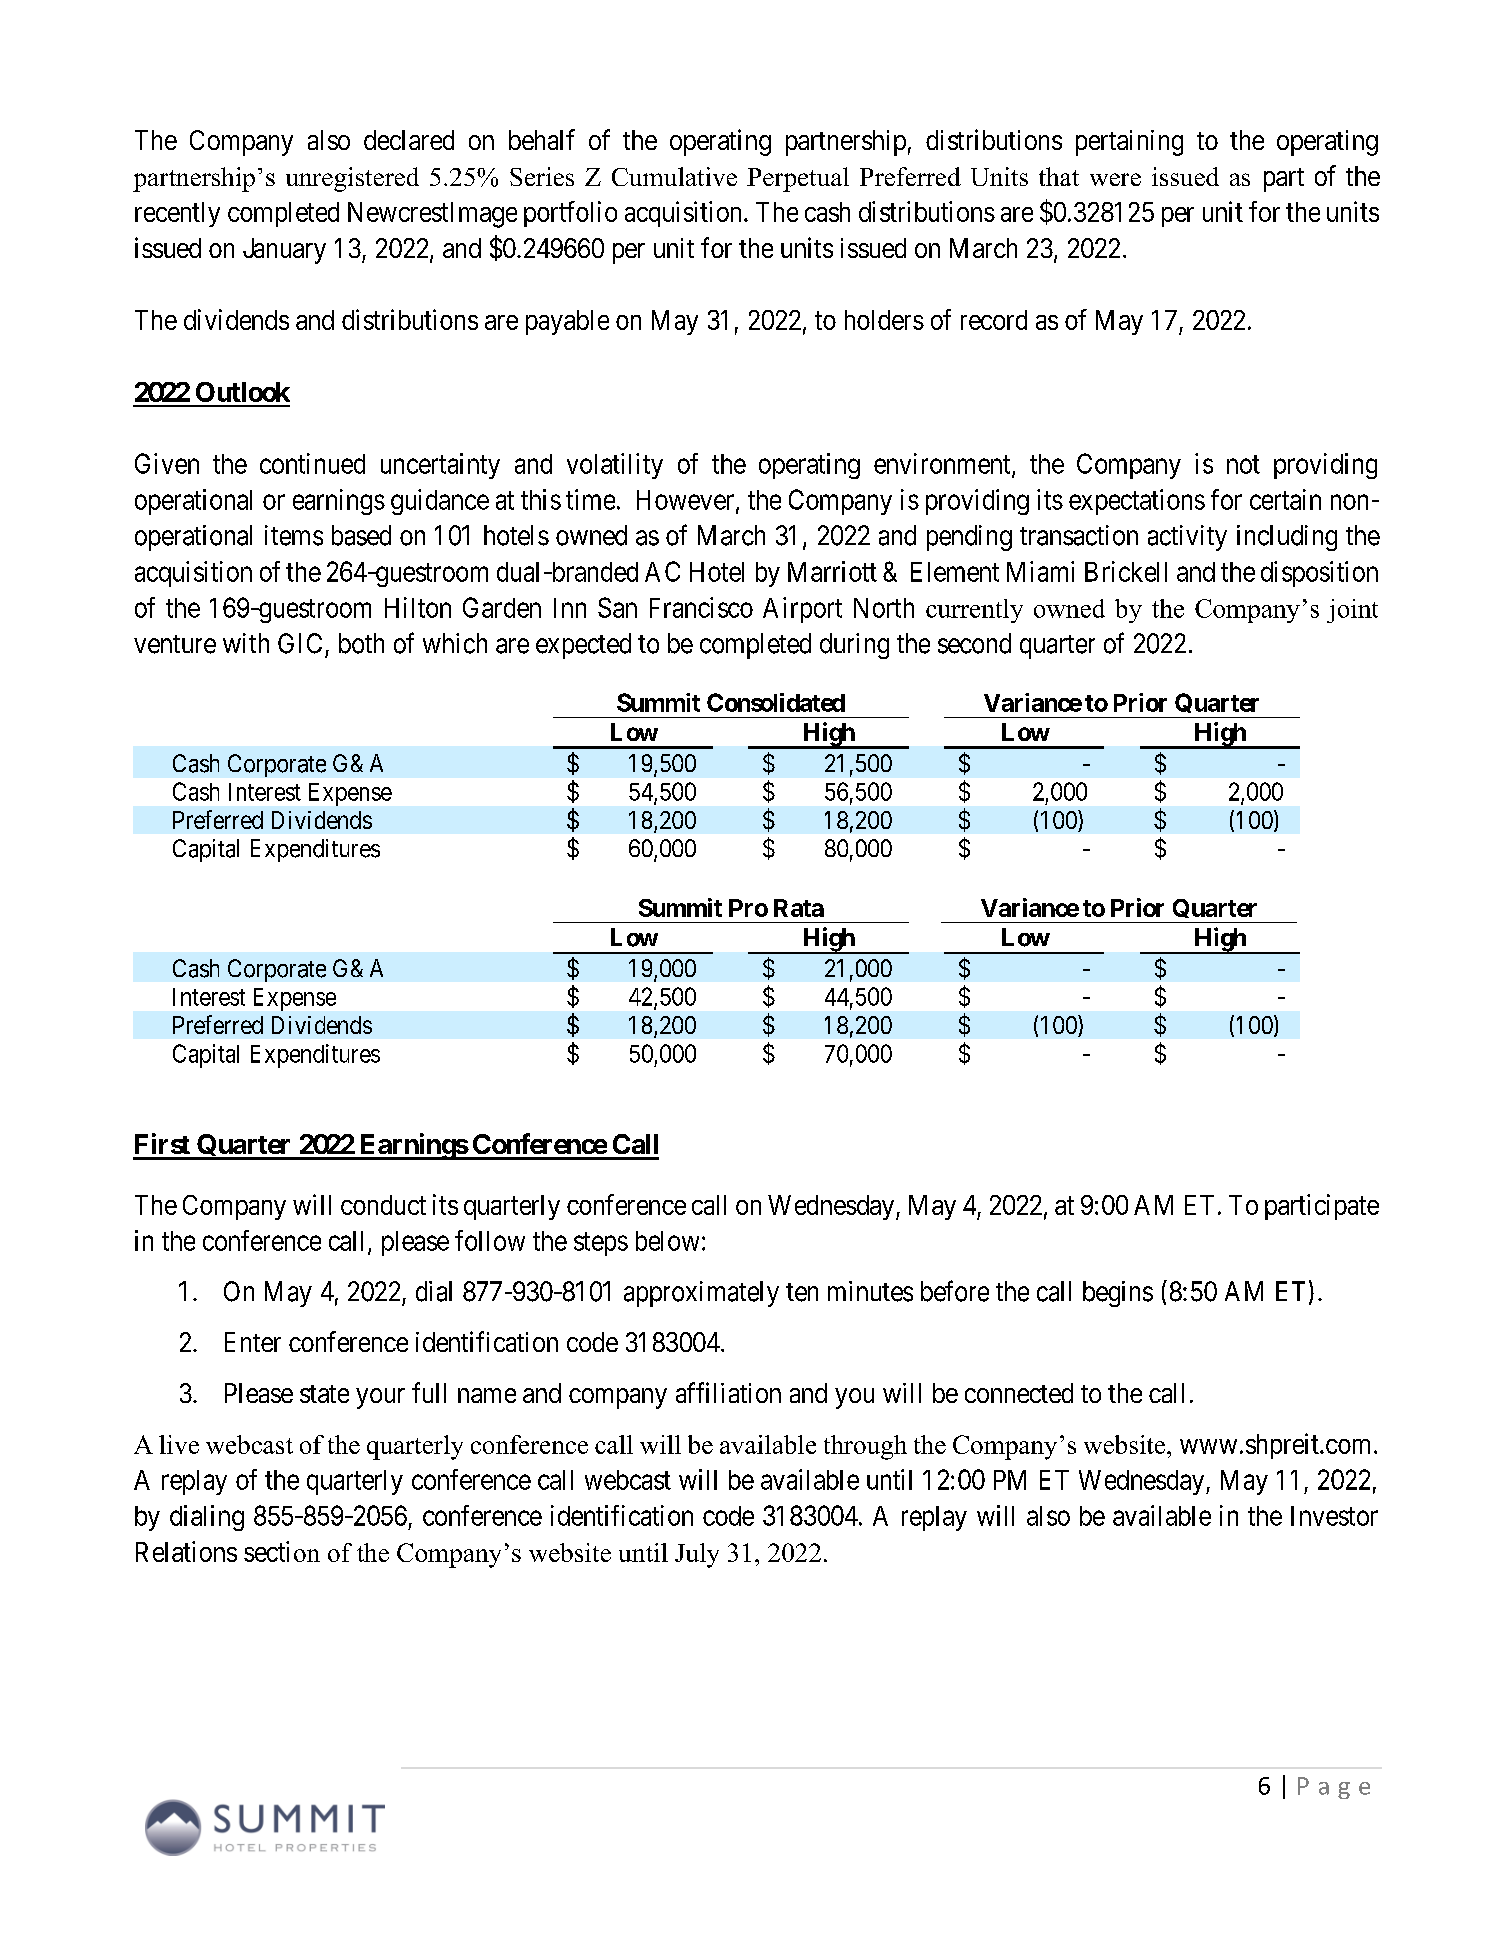 The image size is (1512, 1957). I want to click on based, so click(361, 535).
